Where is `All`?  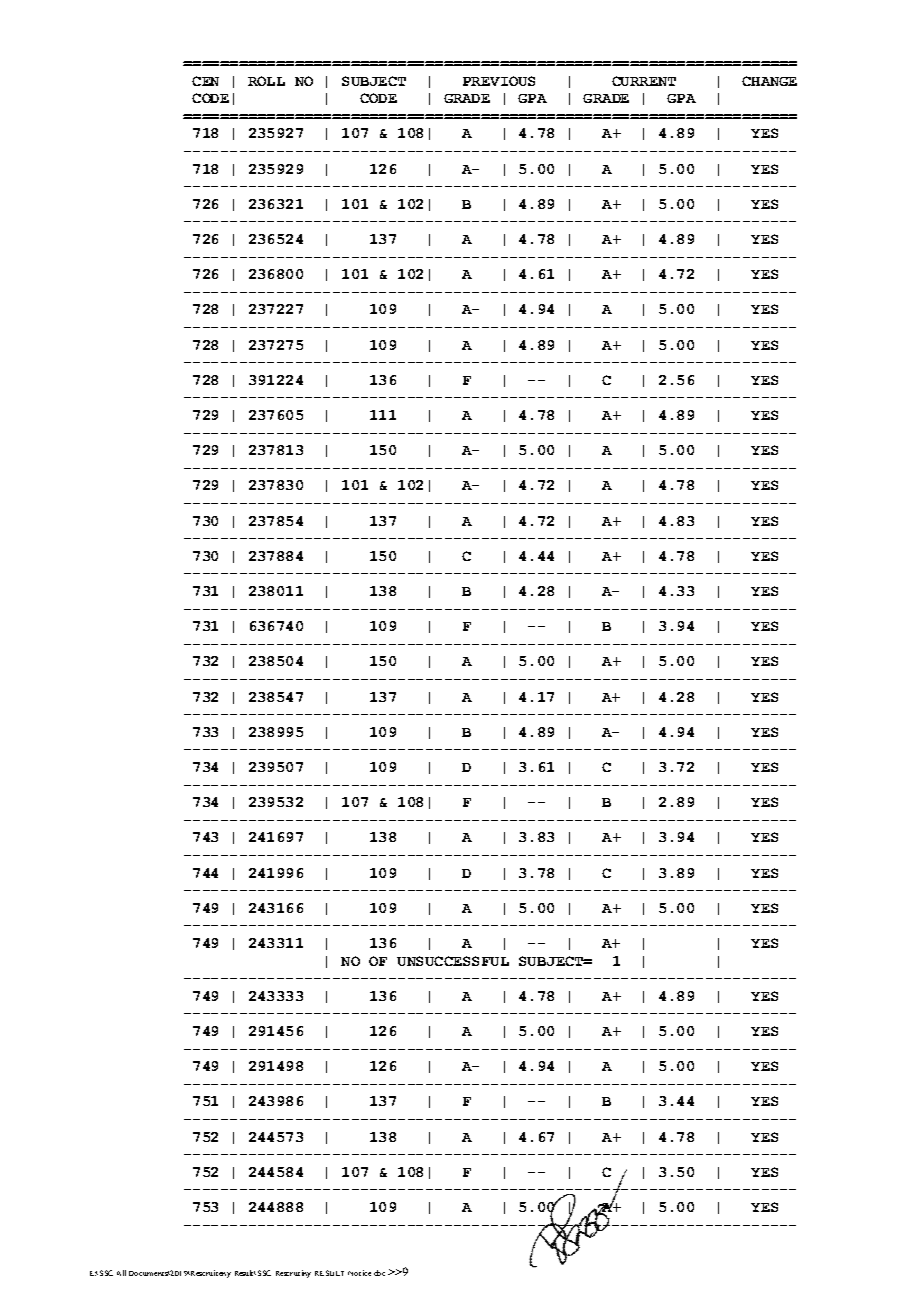 All is located at coordinates (121, 1273).
